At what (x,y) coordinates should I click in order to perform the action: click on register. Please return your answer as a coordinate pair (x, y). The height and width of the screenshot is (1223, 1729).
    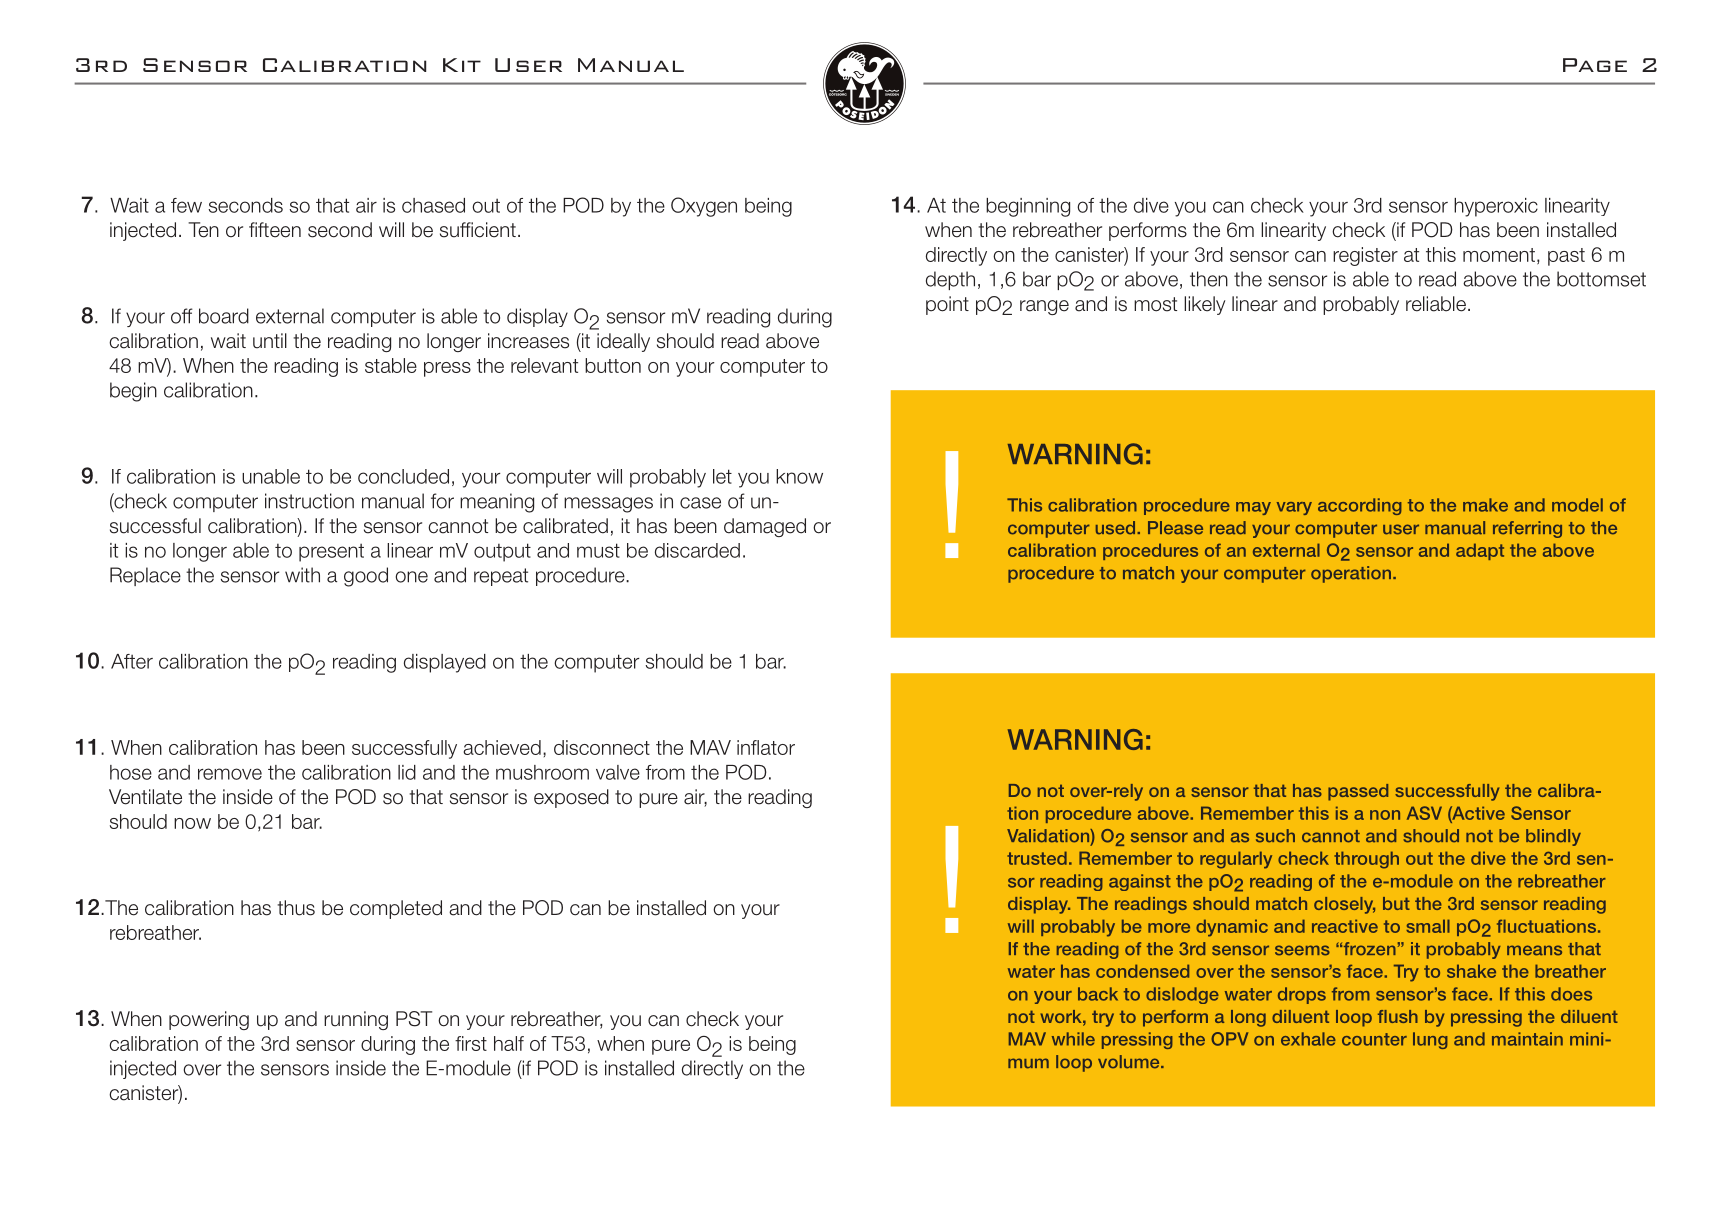
    Looking at the image, I should click on (1365, 256).
